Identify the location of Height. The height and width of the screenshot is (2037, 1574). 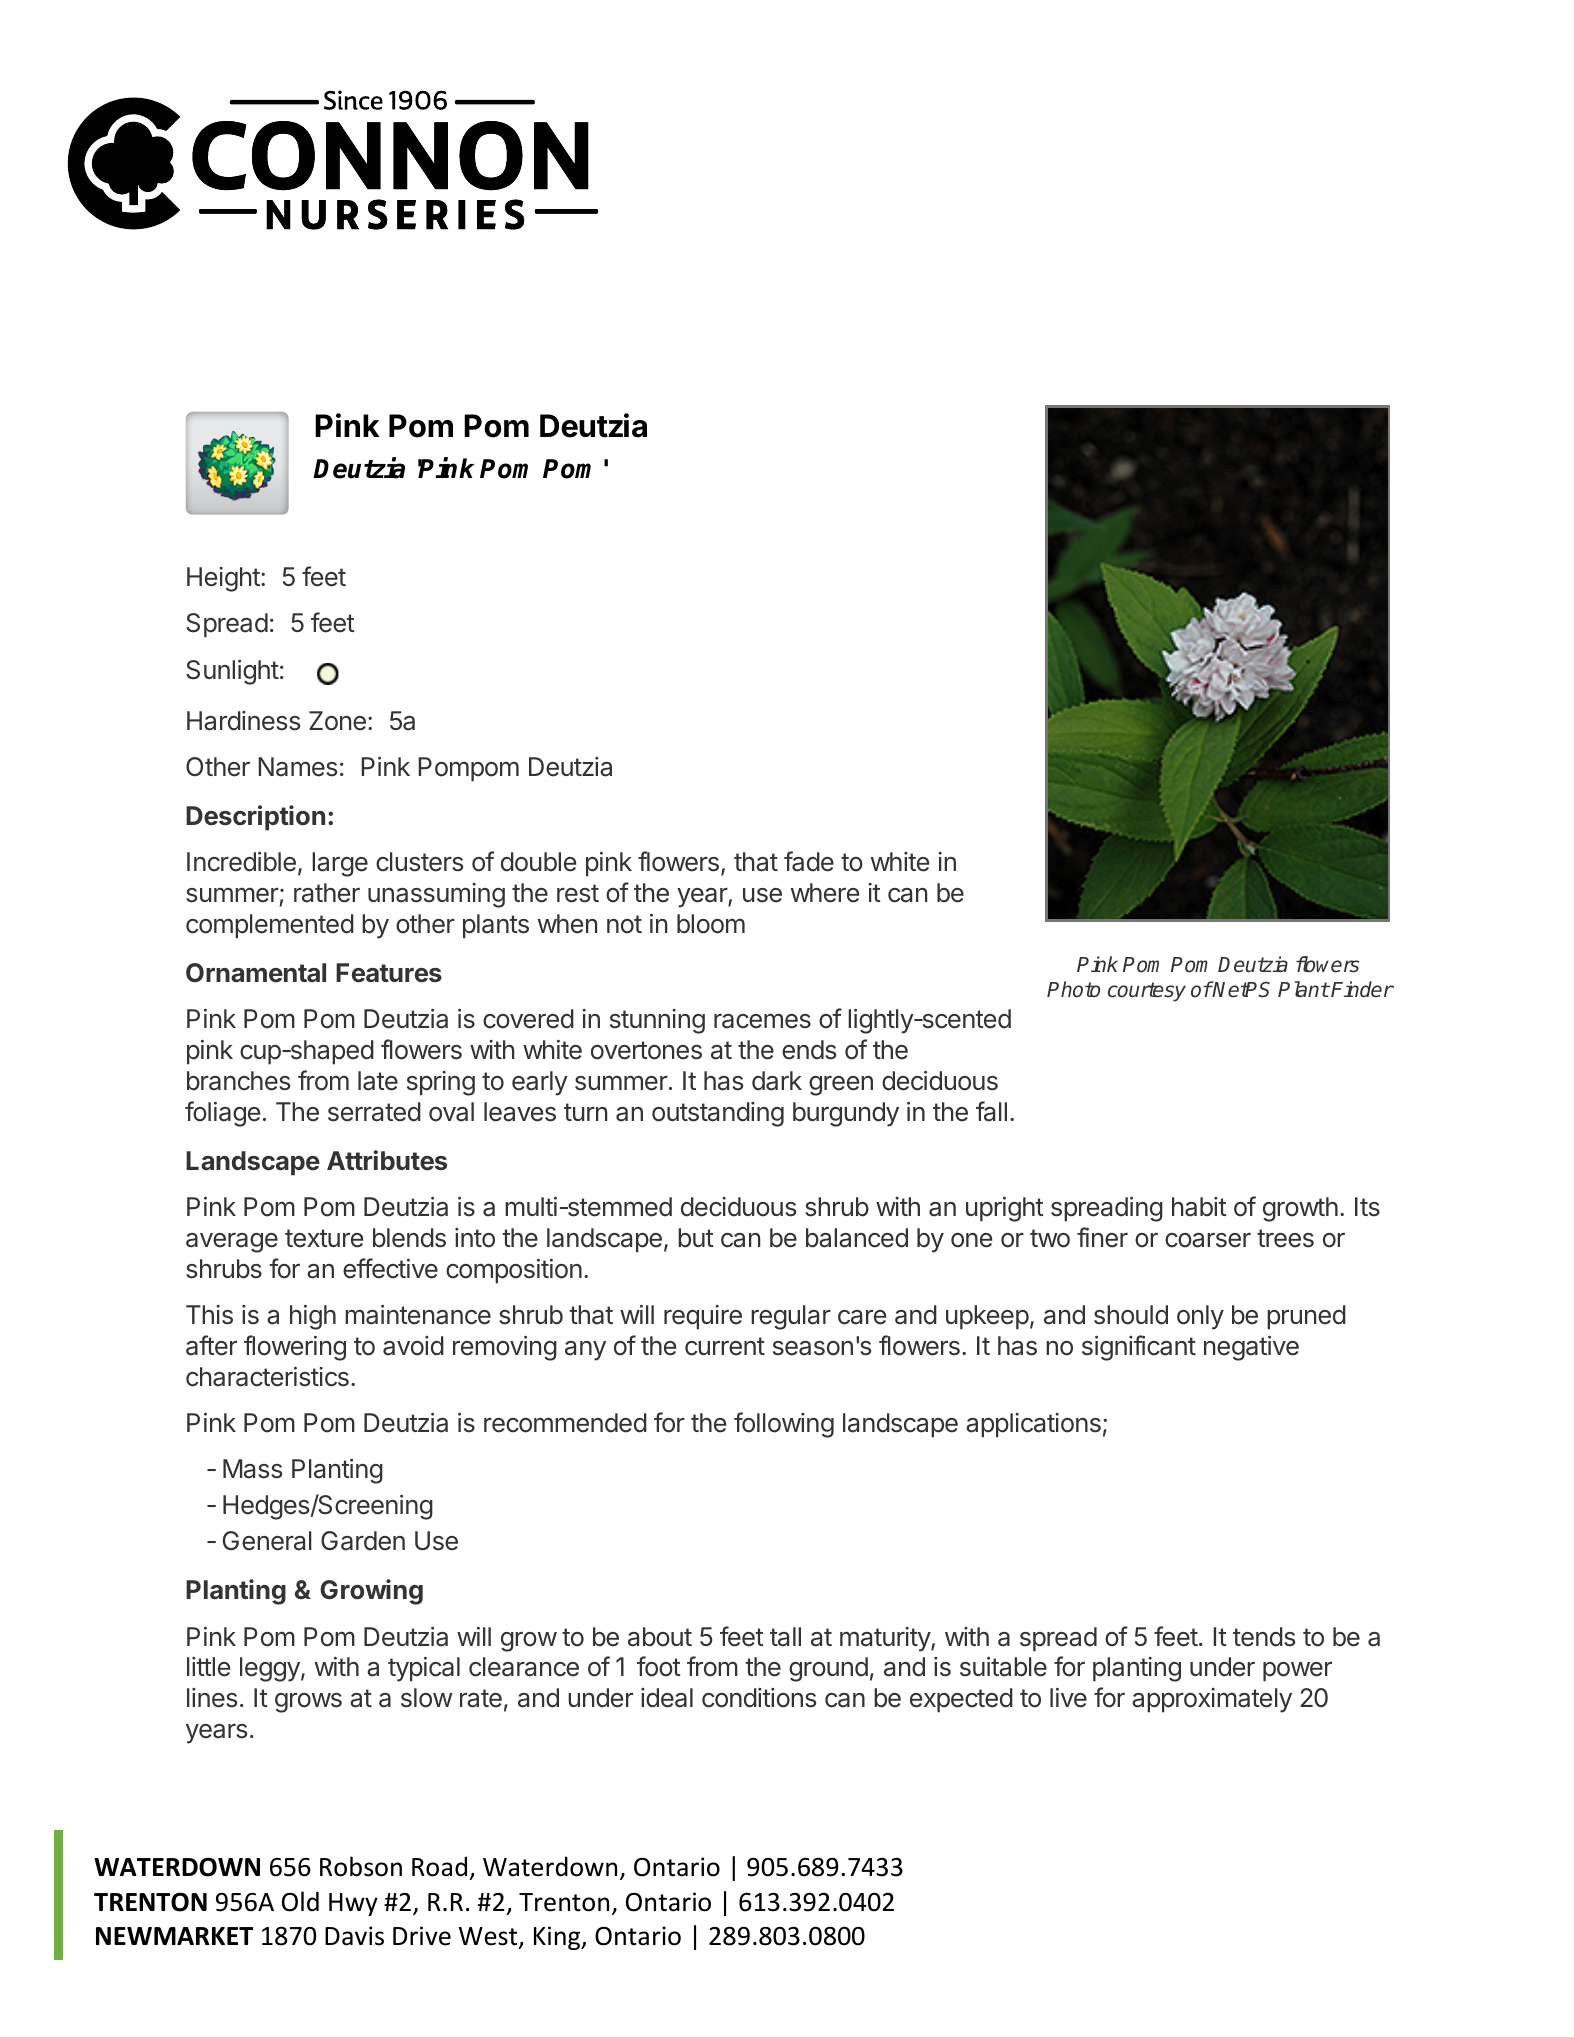
(223, 579).
